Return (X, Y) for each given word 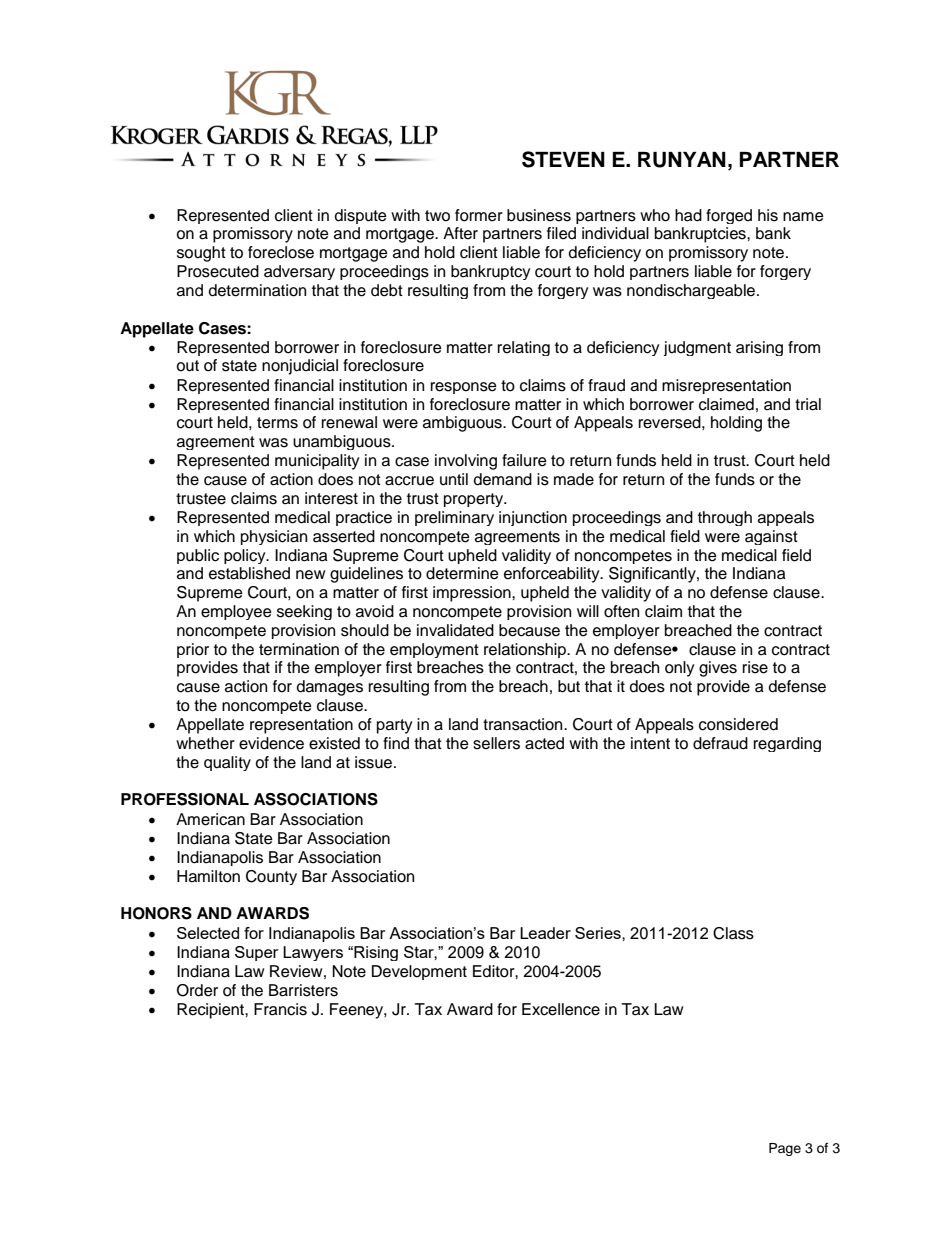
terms (277, 423)
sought (201, 254)
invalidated (455, 630)
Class (733, 933)
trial (808, 404)
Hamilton (208, 876)
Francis (280, 1009)
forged (729, 216)
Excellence (561, 1009)
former (479, 215)
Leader (545, 933)
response (464, 388)
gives (718, 669)
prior (193, 650)
